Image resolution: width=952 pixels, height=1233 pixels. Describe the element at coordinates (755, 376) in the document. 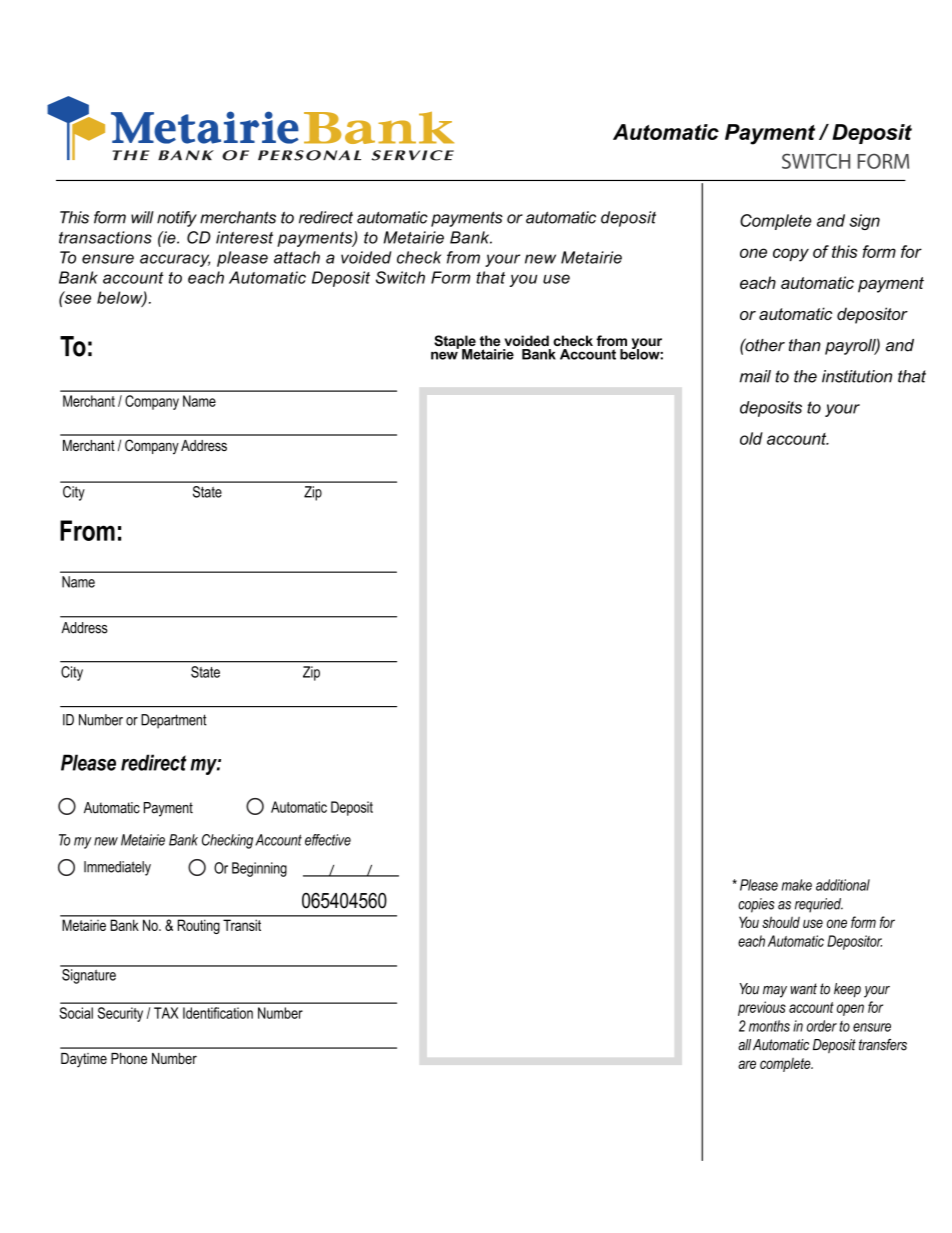

I see `mail` at that location.
